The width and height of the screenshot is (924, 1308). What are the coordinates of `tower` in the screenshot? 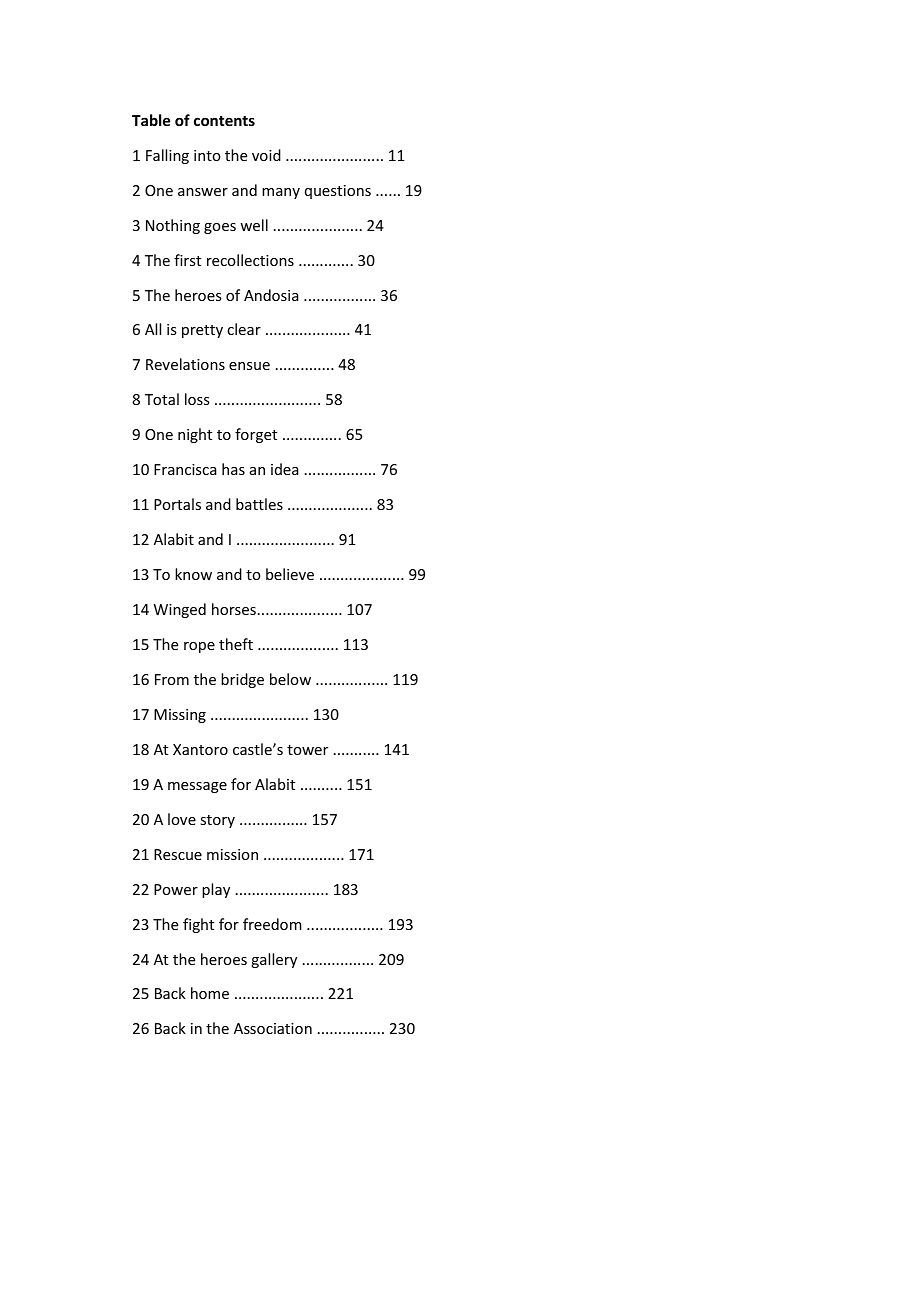 It's located at (307, 750).
